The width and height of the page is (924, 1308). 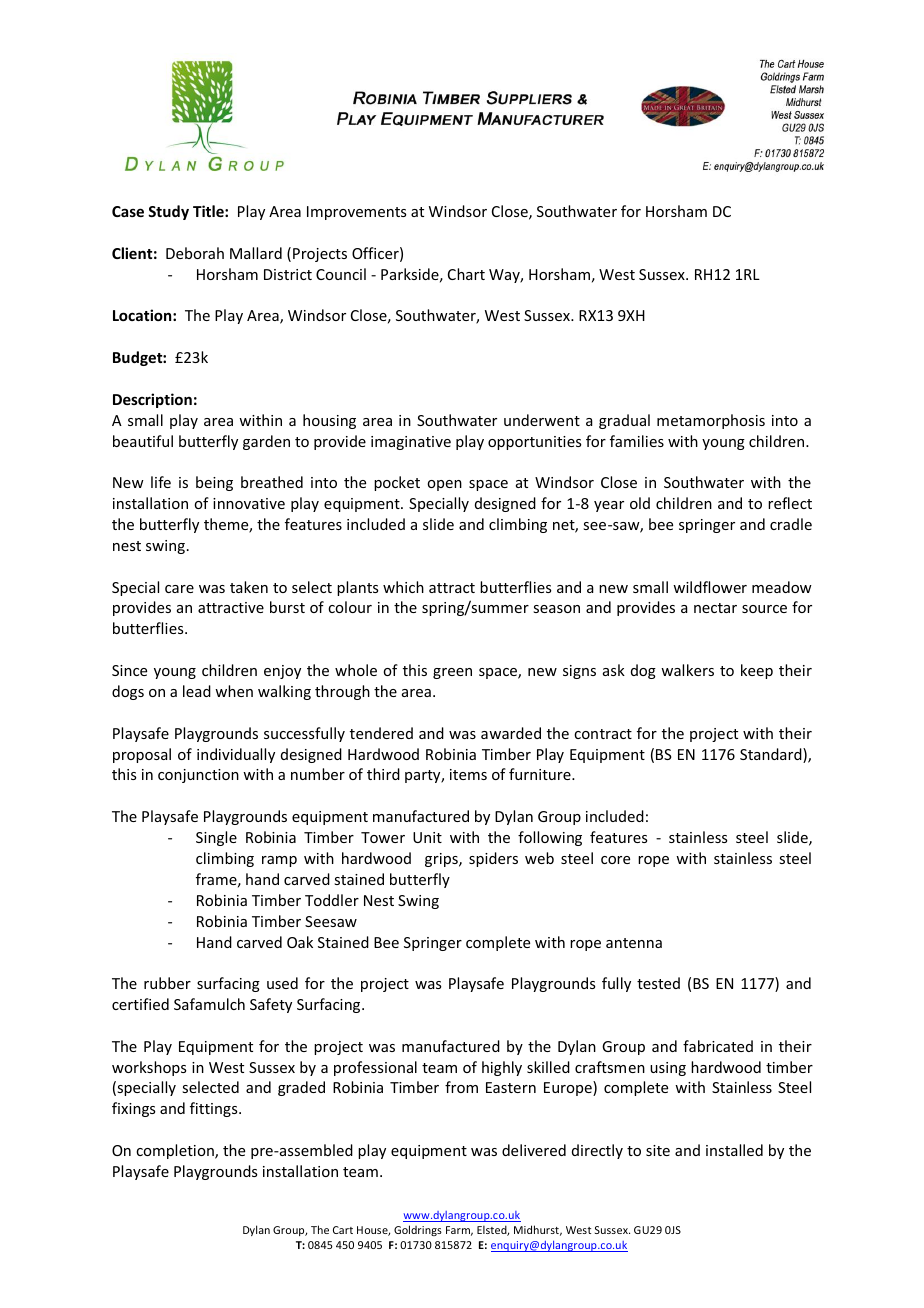 What do you see at coordinates (539, 858) in the page?
I see `web` at bounding box center [539, 858].
